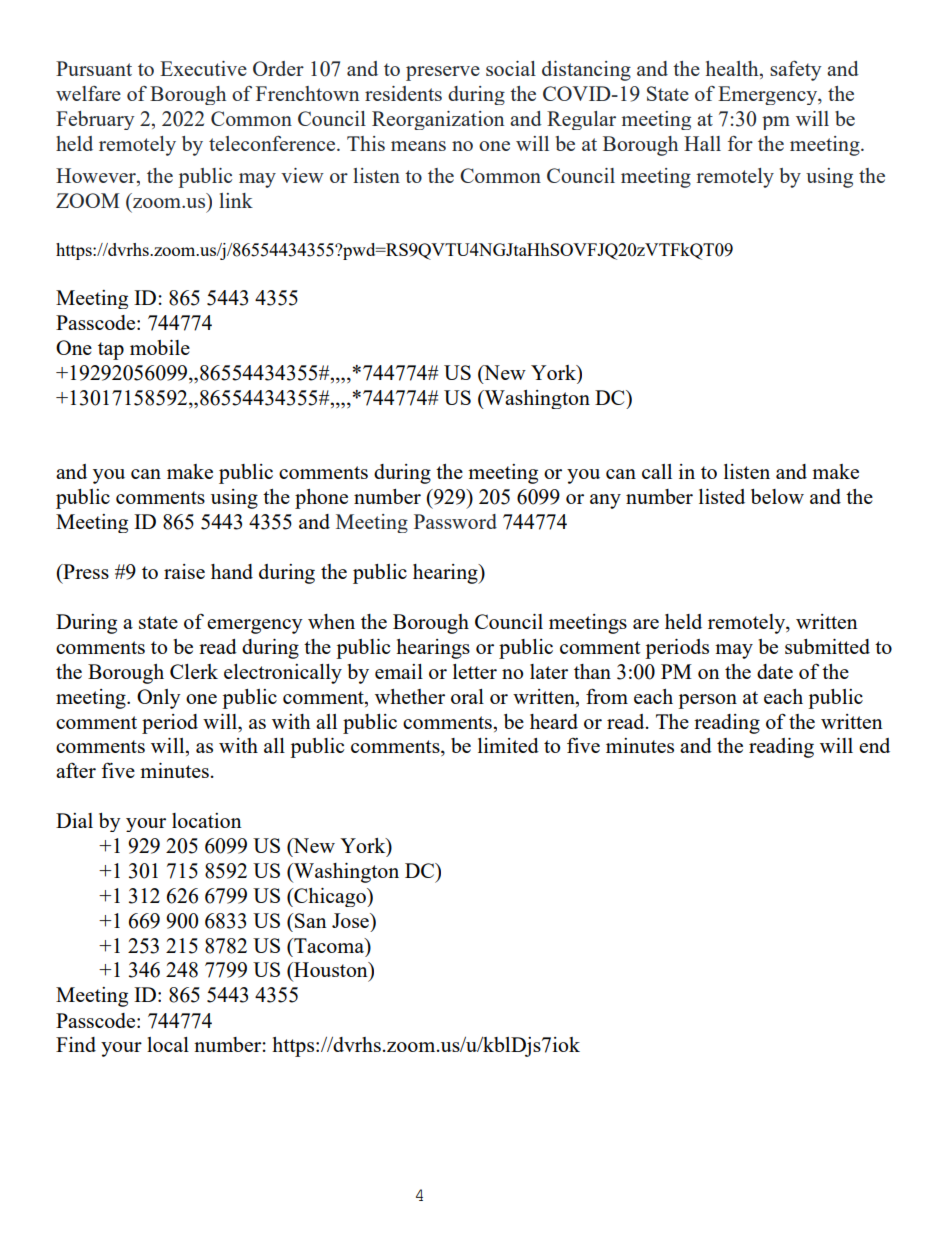 The width and height of the screenshot is (952, 1233). Describe the element at coordinates (443, 73) in the screenshot. I see `preserve` at that location.
